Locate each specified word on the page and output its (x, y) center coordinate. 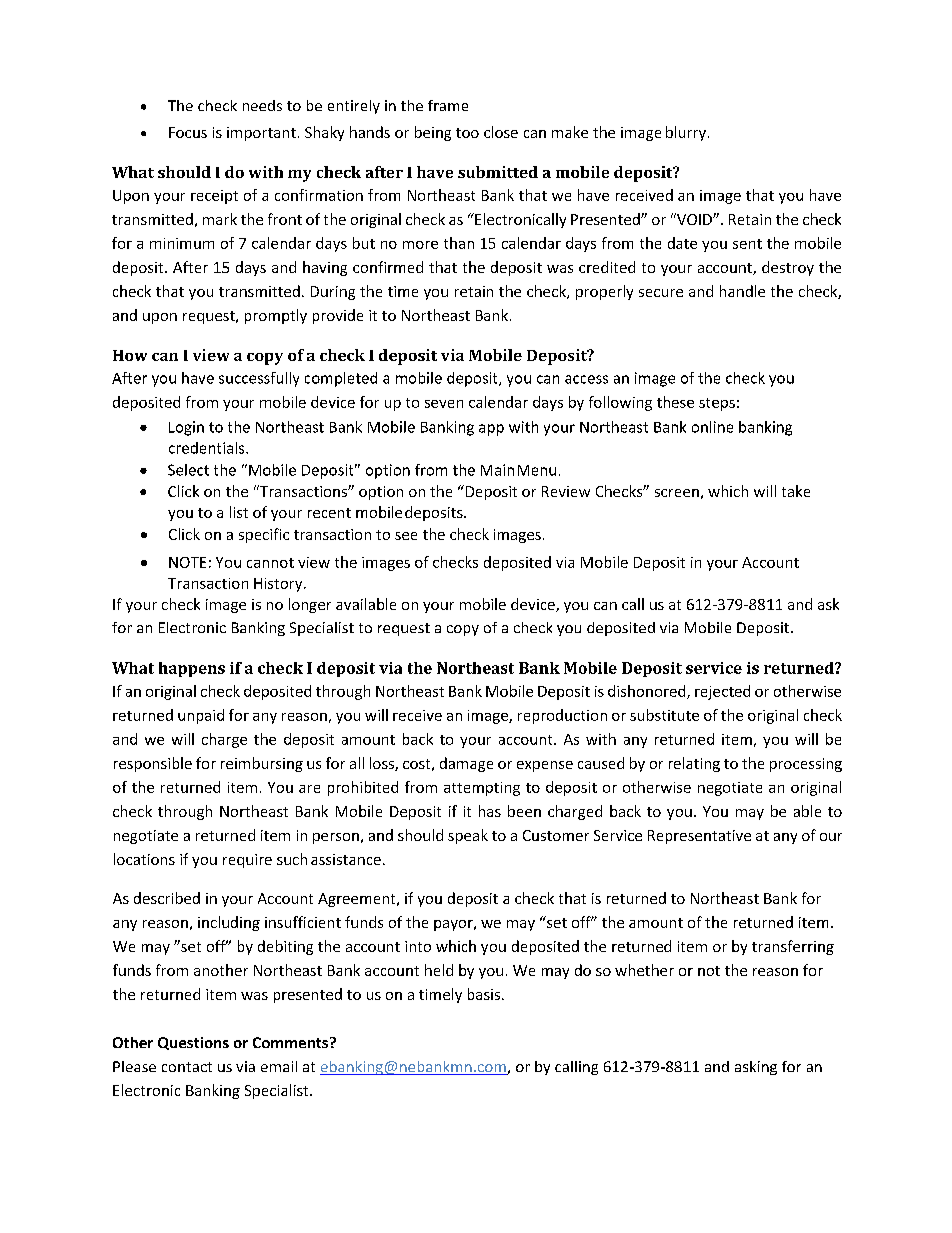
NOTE (187, 562)
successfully (259, 379)
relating (694, 764)
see (406, 536)
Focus (188, 132)
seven (444, 404)
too (467, 133)
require (247, 861)
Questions (193, 1043)
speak (468, 836)
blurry (686, 133)
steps (717, 404)
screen (677, 493)
